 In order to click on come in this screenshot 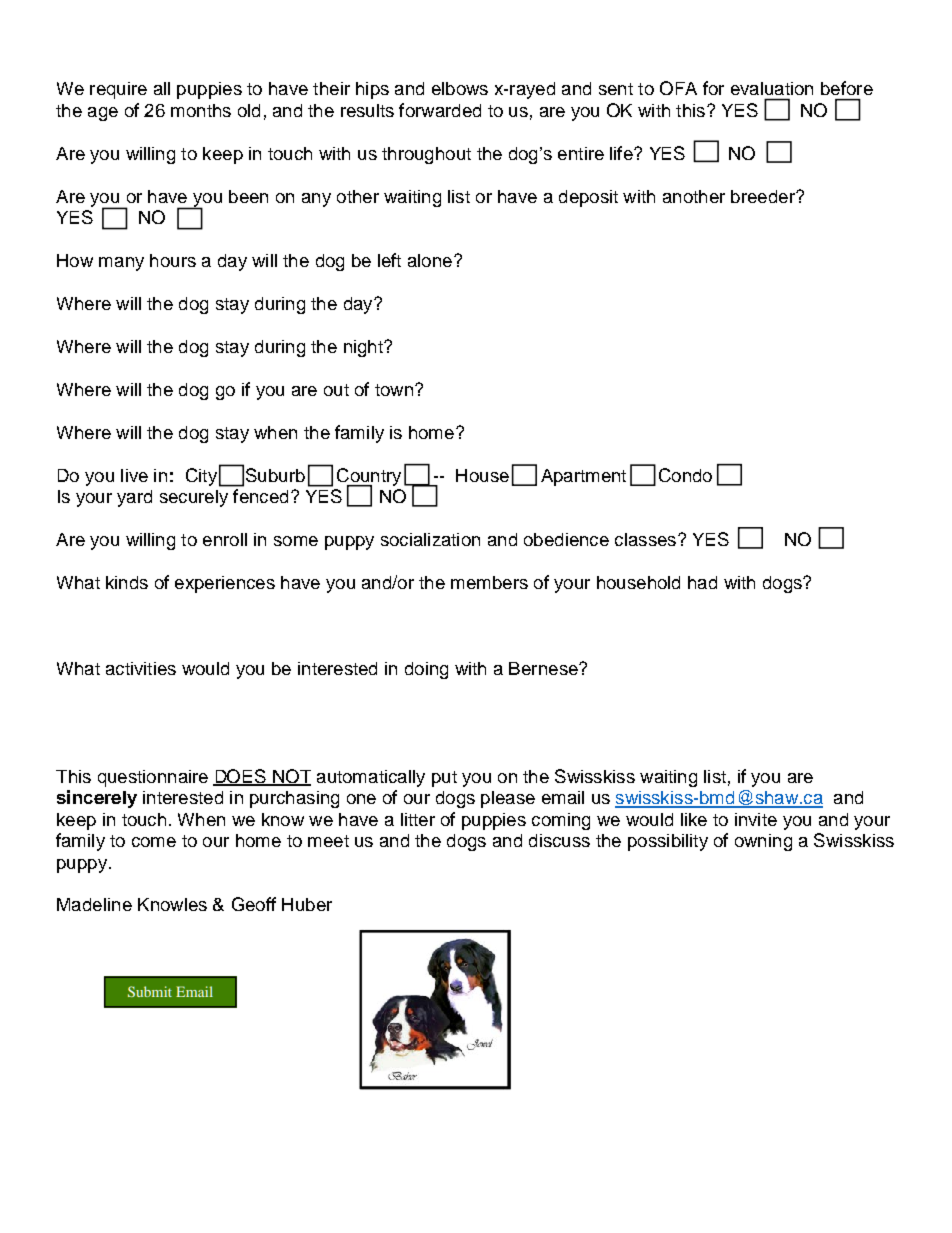, I will do `click(154, 842)`.
